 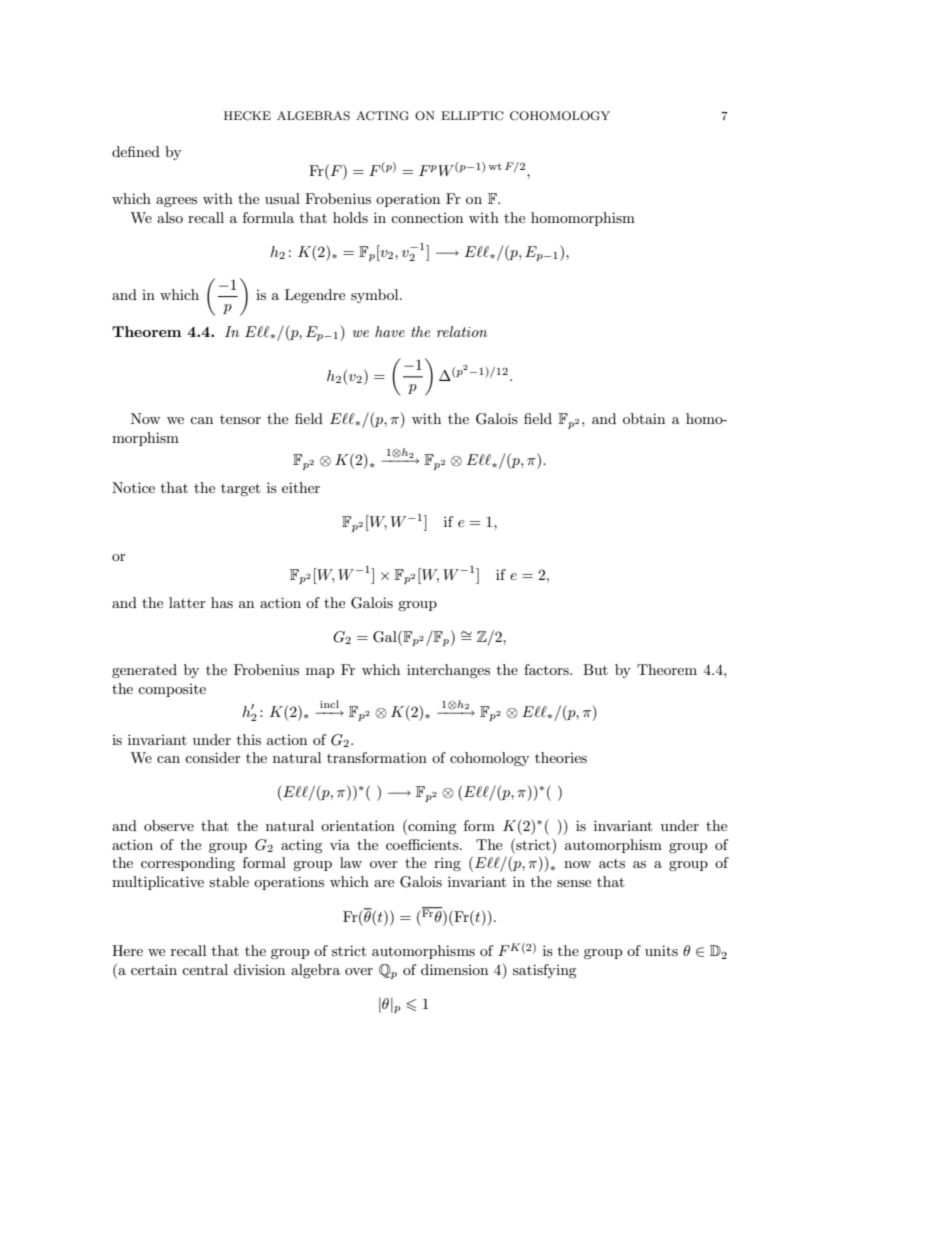 What do you see at coordinates (472, 116) in the document?
I see `ELLIPTIC` at bounding box center [472, 116].
